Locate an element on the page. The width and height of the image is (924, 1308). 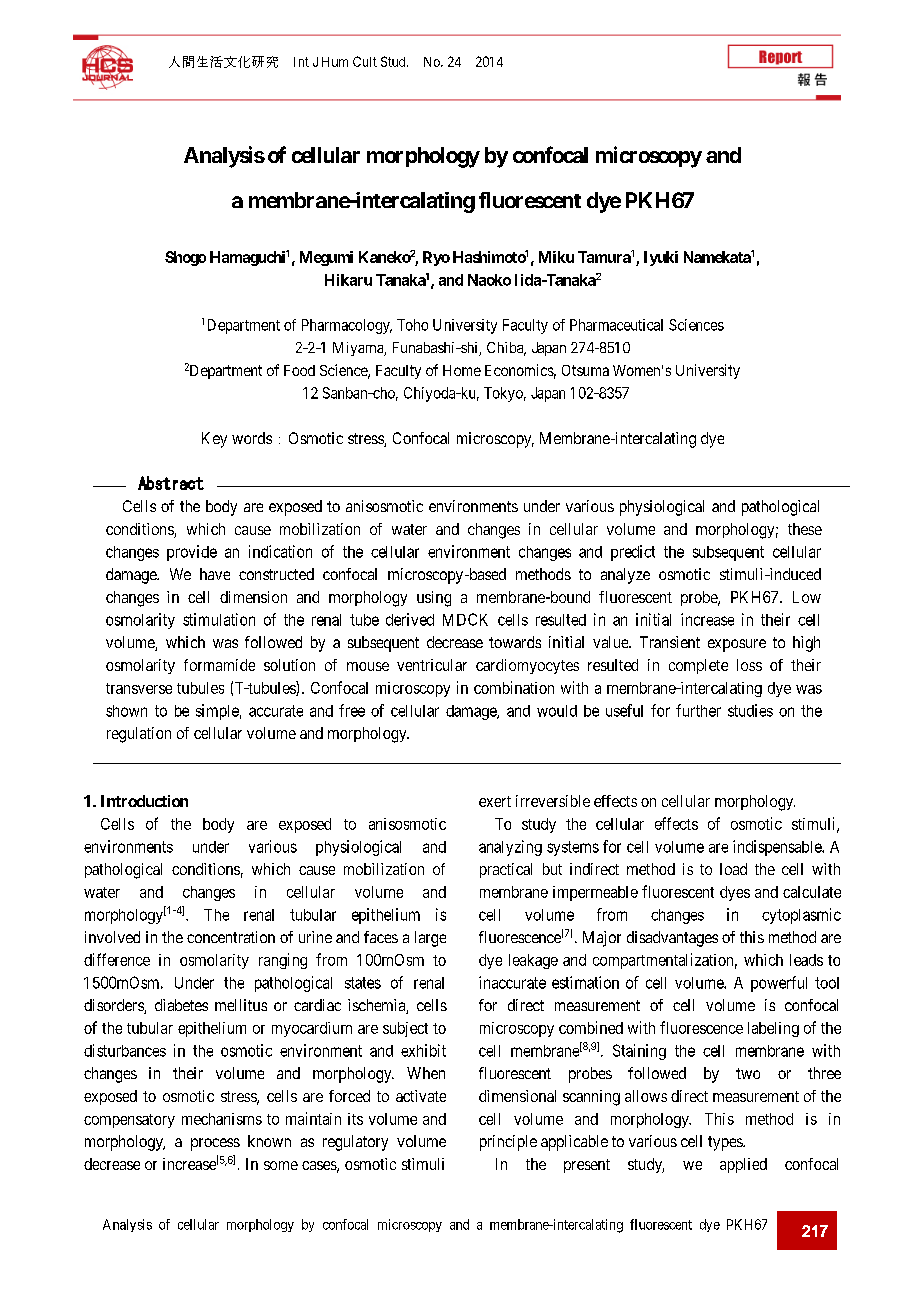
principle is located at coordinates (508, 1143).
